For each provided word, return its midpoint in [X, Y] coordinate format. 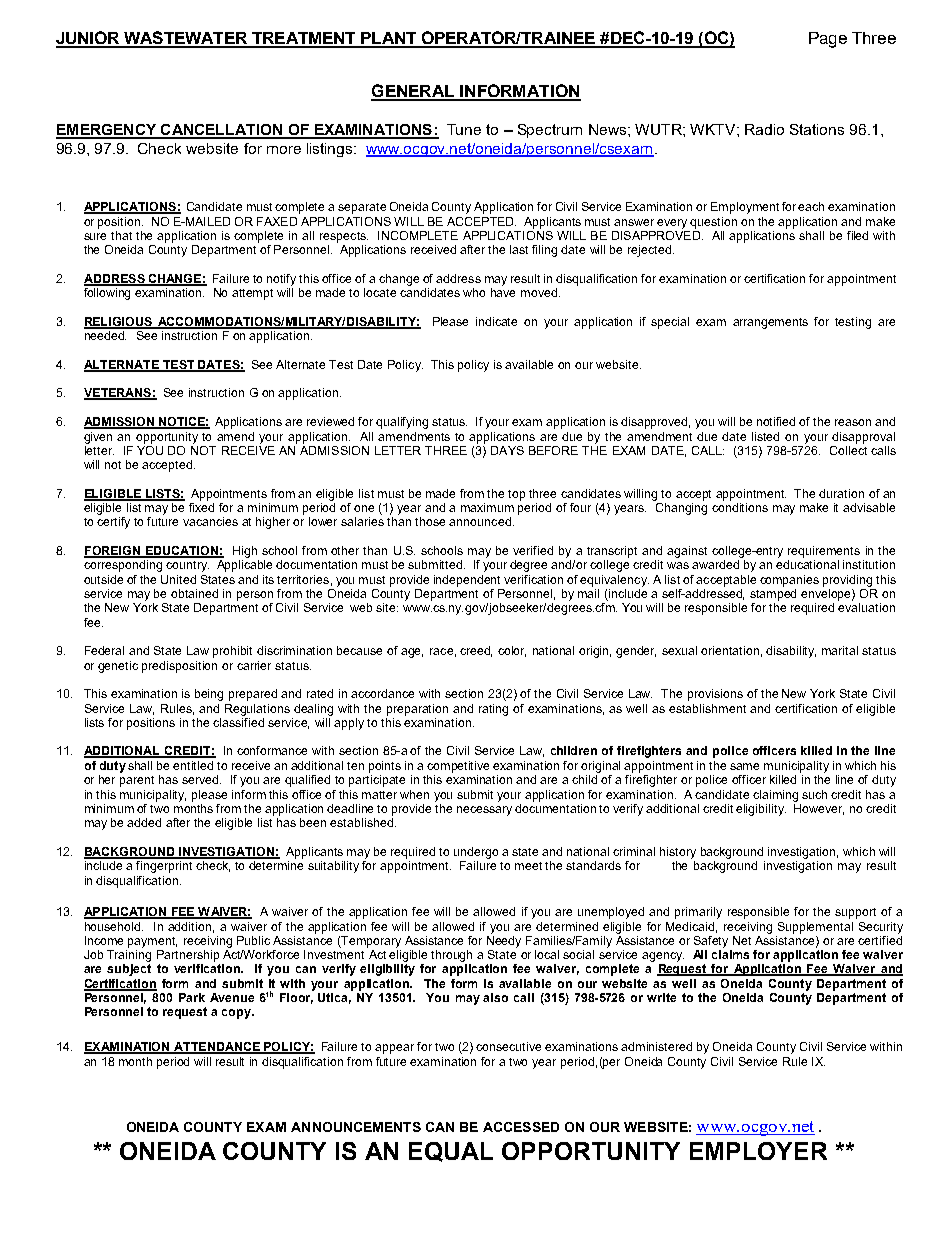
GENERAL [414, 92]
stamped [773, 595]
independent [467, 581]
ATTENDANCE [217, 1048]
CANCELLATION [222, 131]
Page [828, 40]
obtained [194, 593]
